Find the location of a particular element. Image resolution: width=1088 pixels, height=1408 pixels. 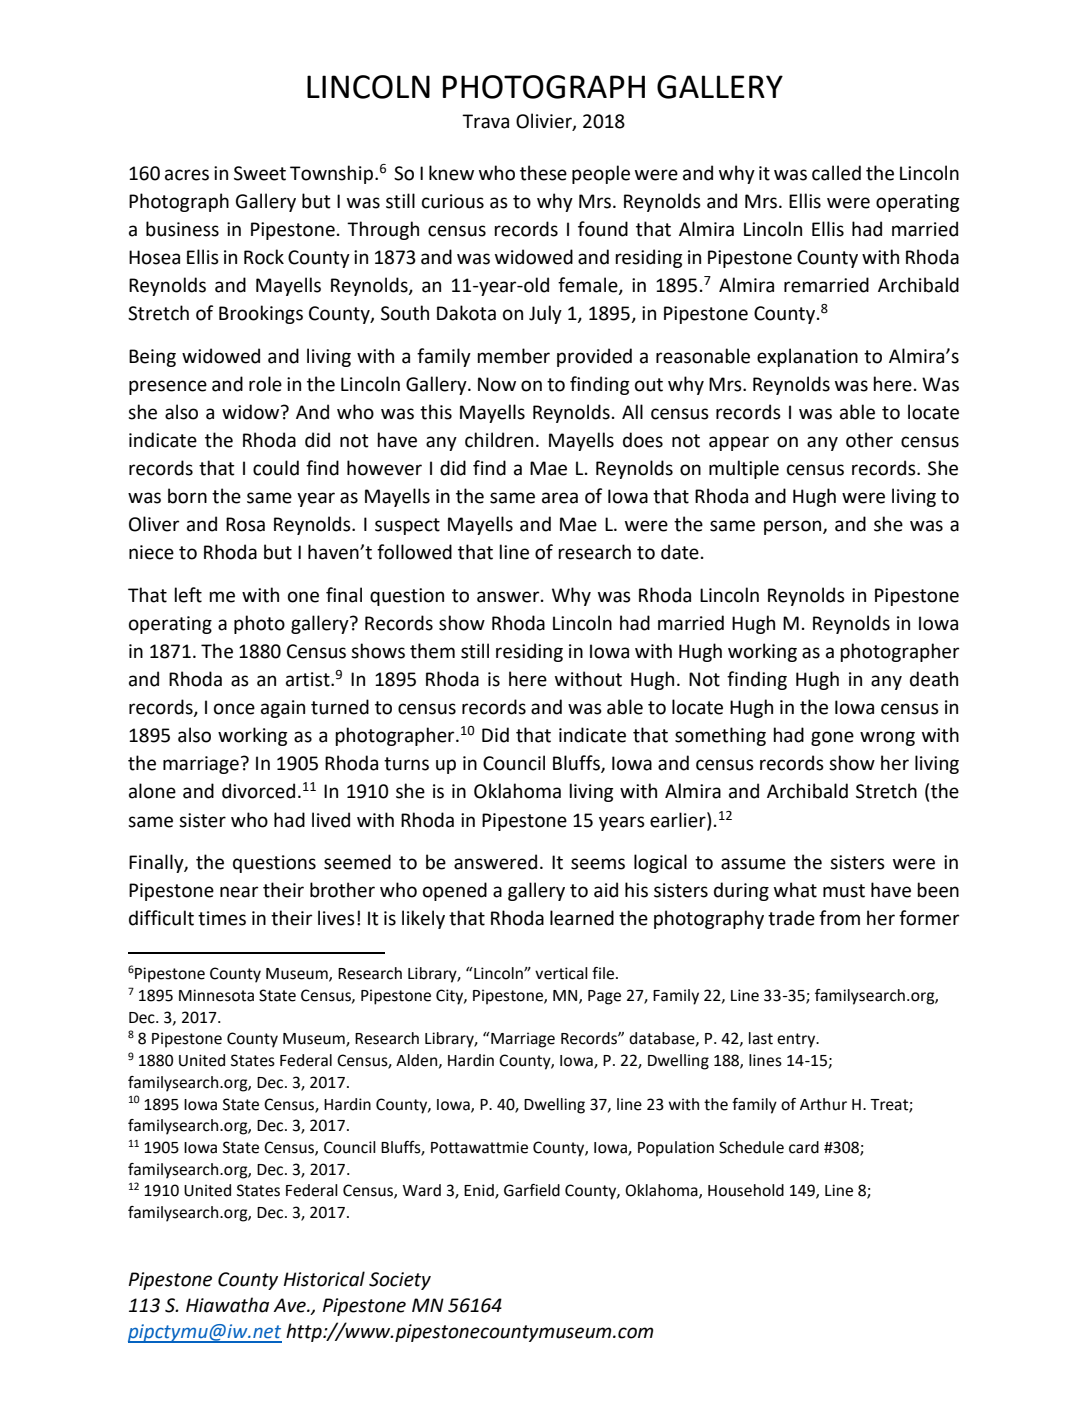

these is located at coordinates (543, 173).
